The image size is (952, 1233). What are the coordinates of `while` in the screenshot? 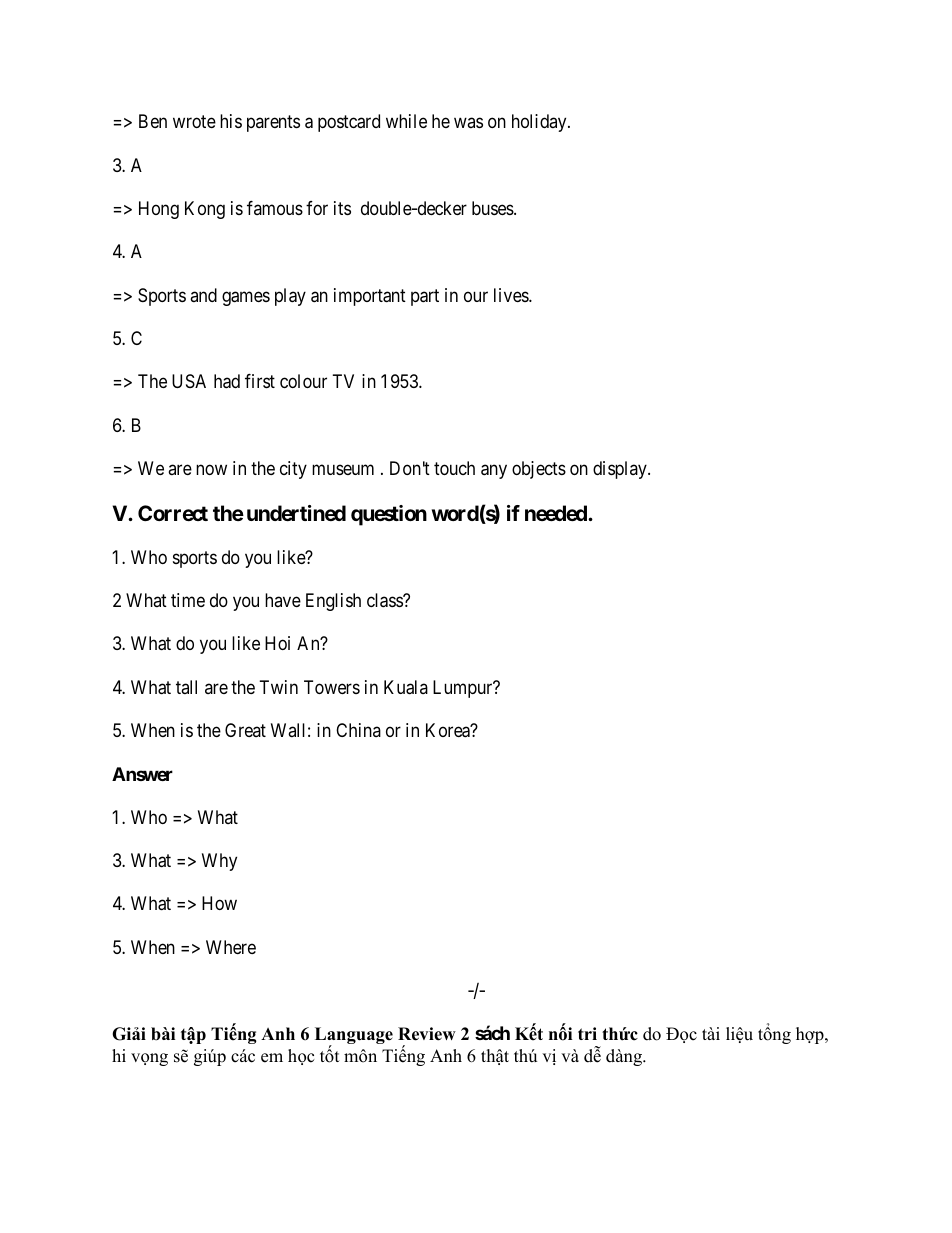 It's located at (406, 121).
